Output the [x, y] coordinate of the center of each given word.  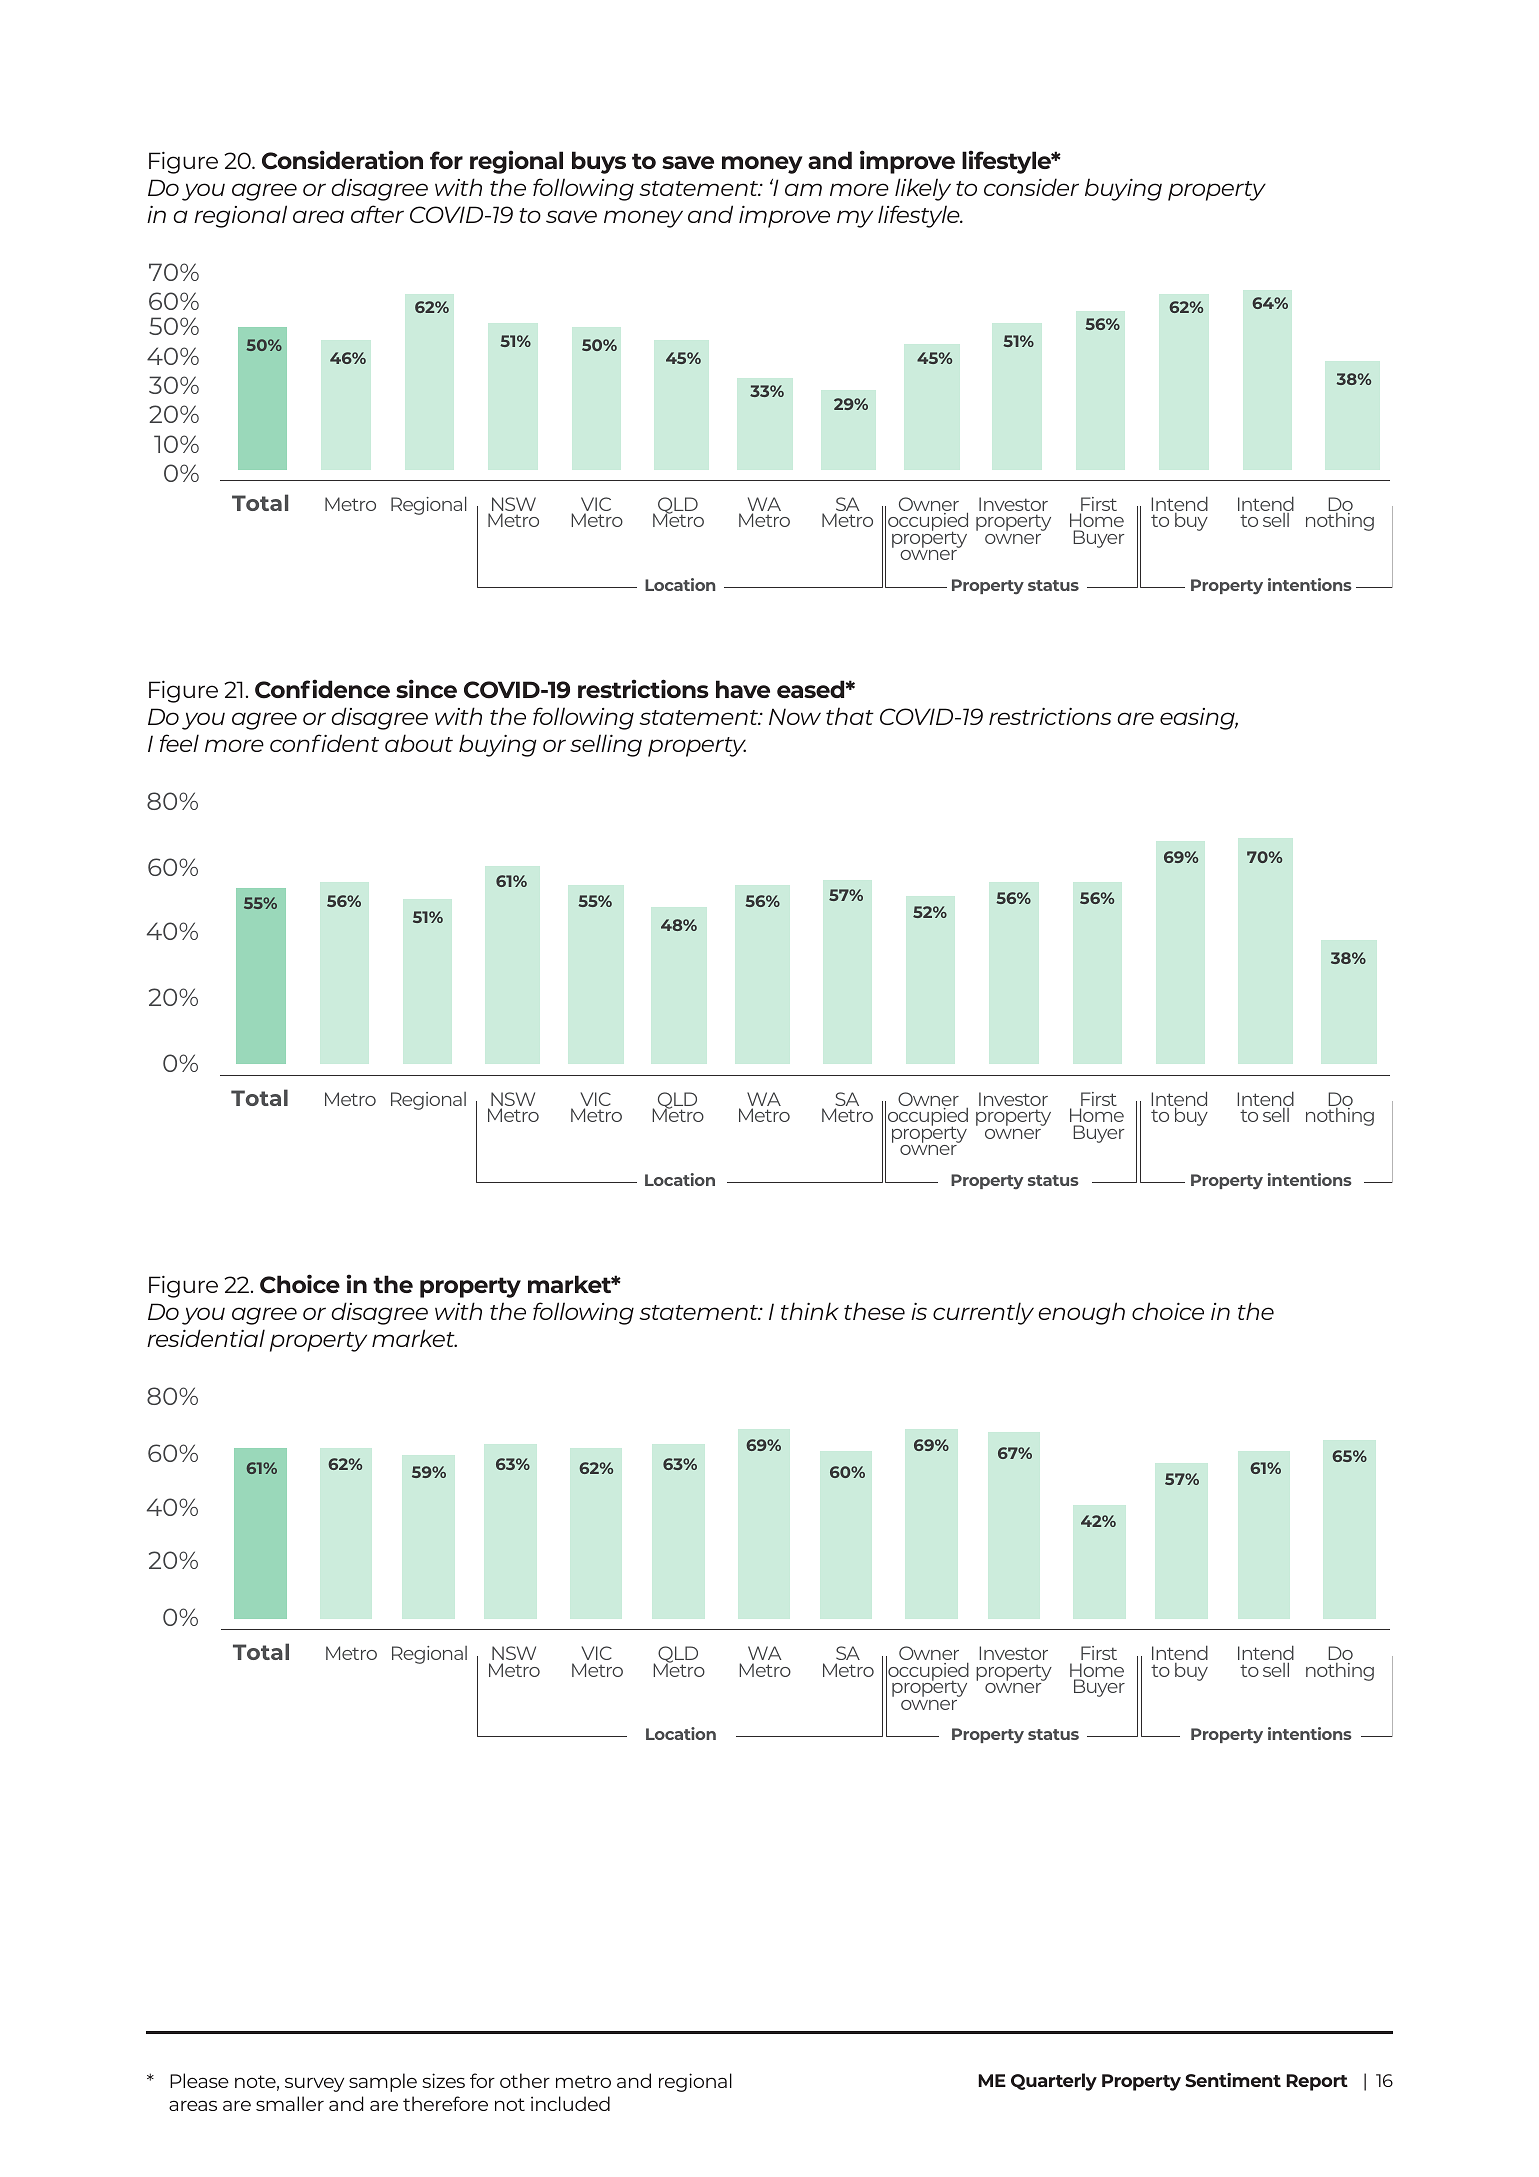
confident [324, 743]
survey [314, 2085]
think [810, 1311]
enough [1081, 1313]
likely [923, 189]
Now [795, 716]
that [850, 716]
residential [206, 1338]
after [377, 214]
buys [599, 162]
